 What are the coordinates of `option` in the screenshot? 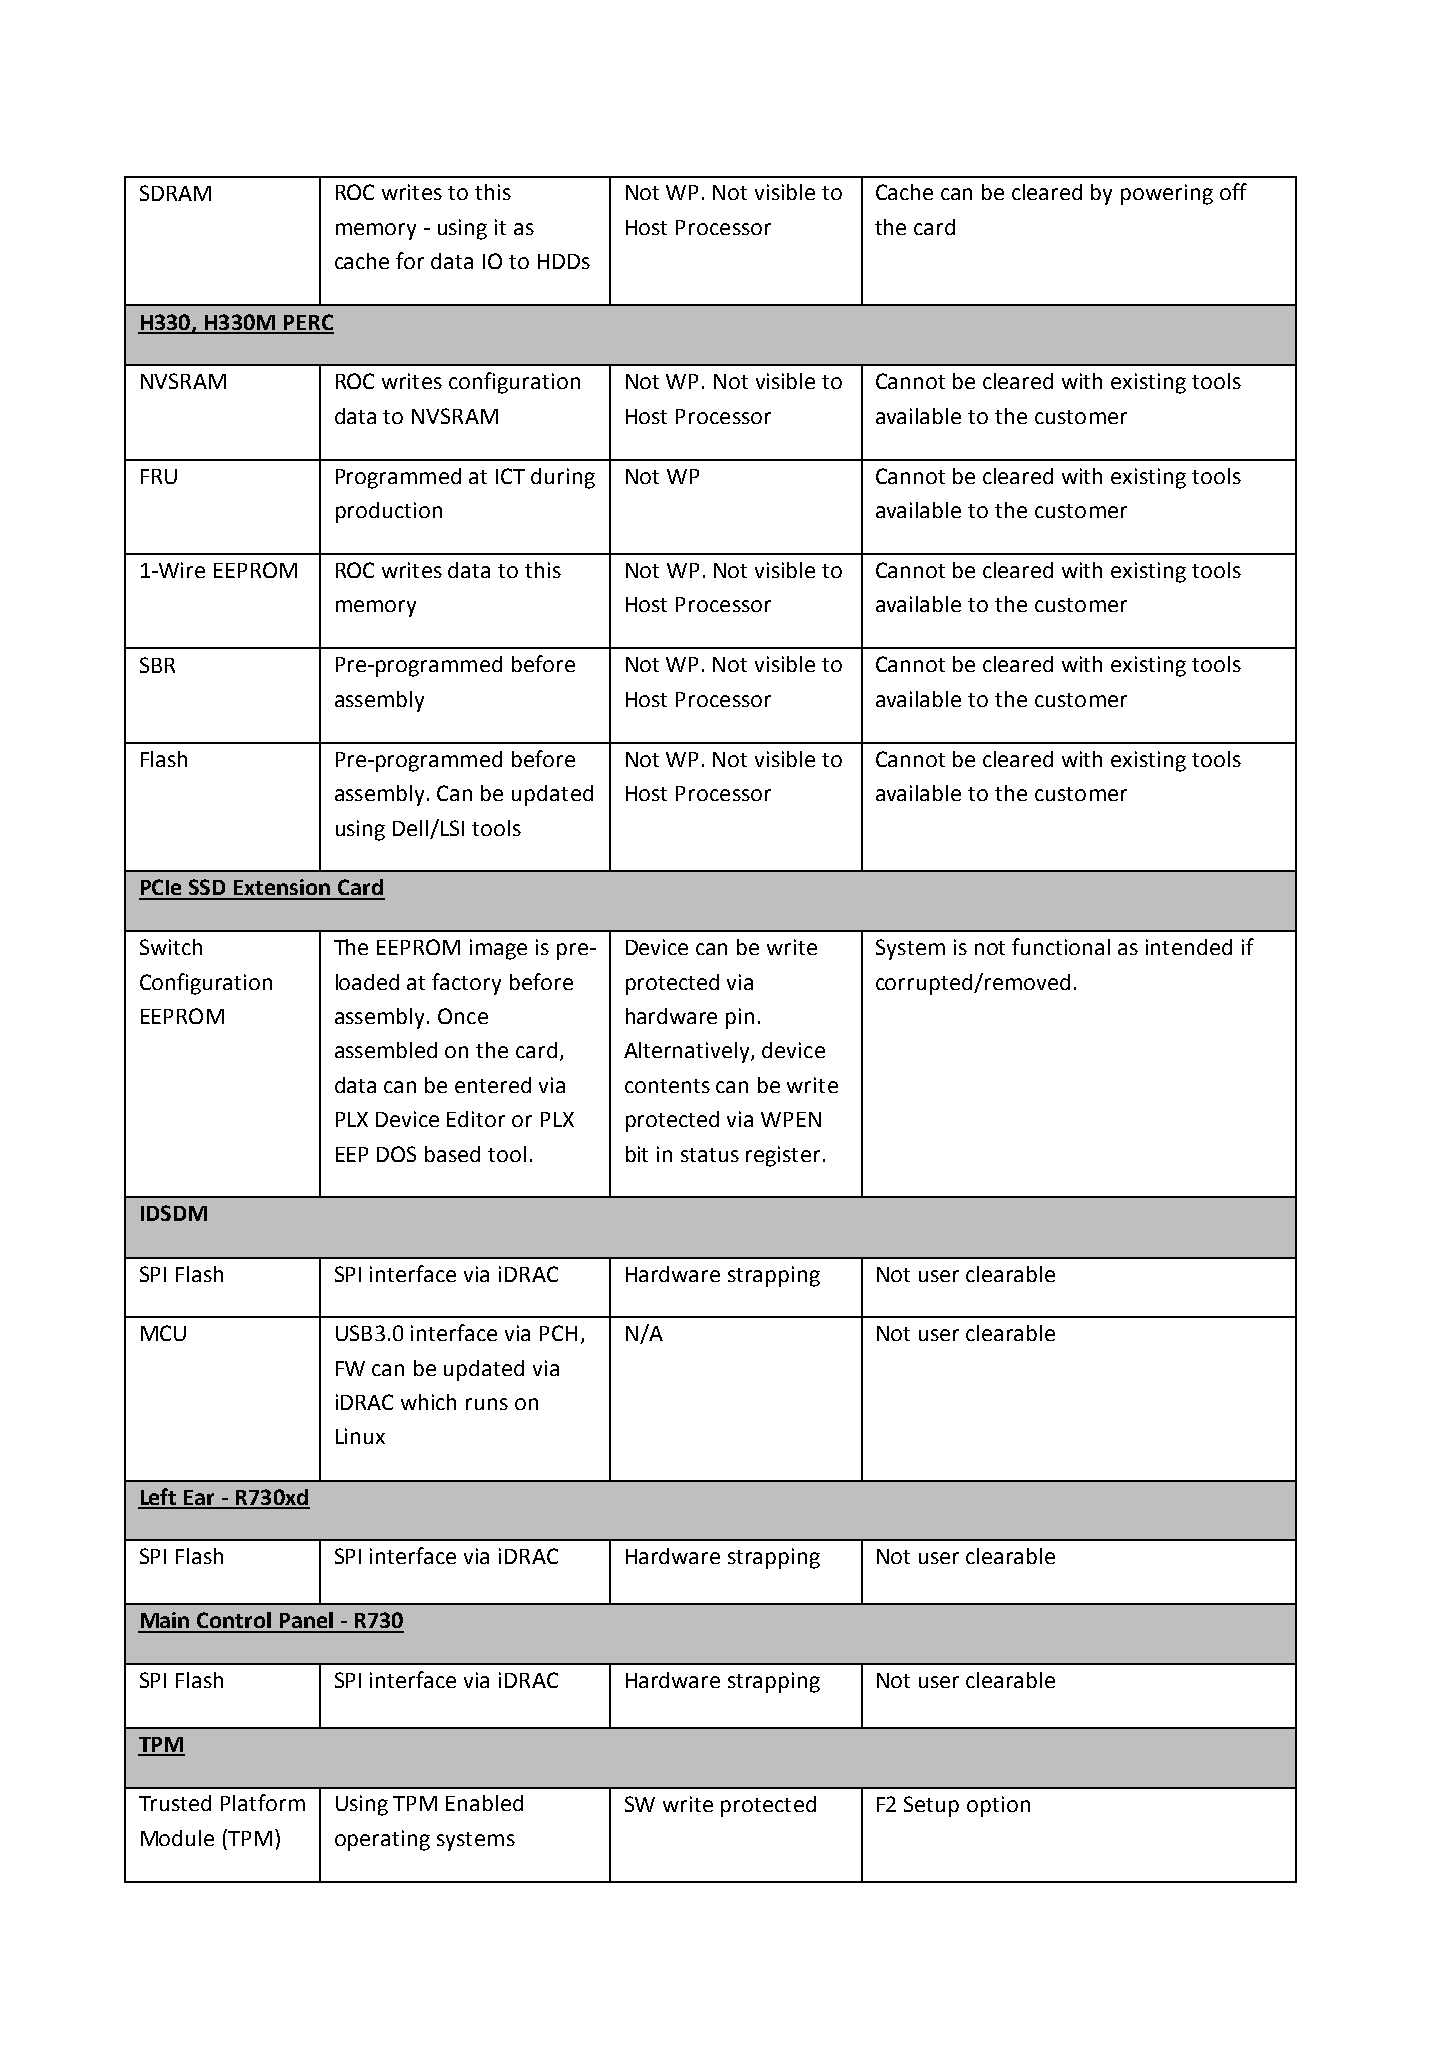 It's located at (998, 1806).
